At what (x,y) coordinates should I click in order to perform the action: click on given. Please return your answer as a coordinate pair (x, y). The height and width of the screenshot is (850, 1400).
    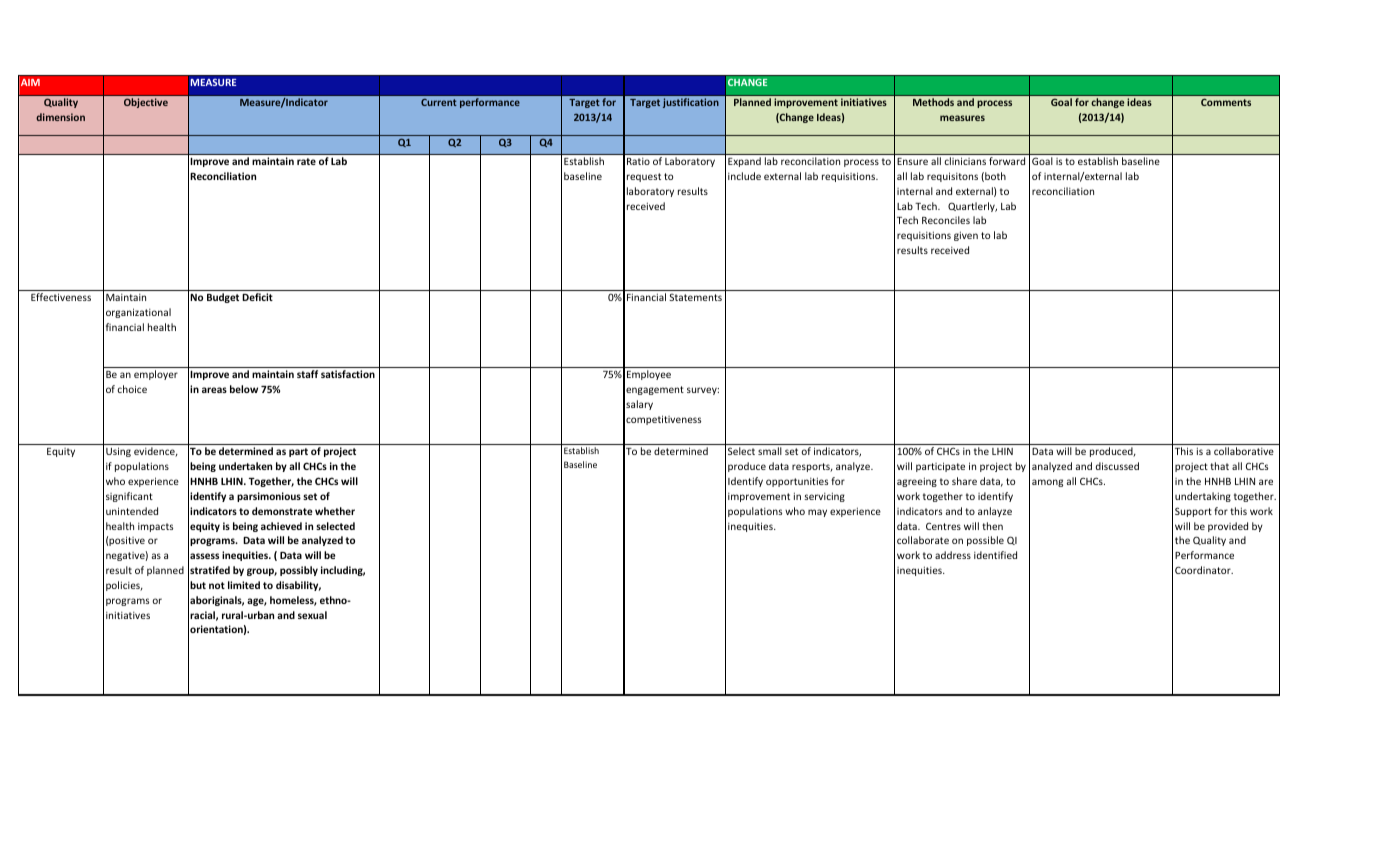
    Looking at the image, I should click on (966, 236).
